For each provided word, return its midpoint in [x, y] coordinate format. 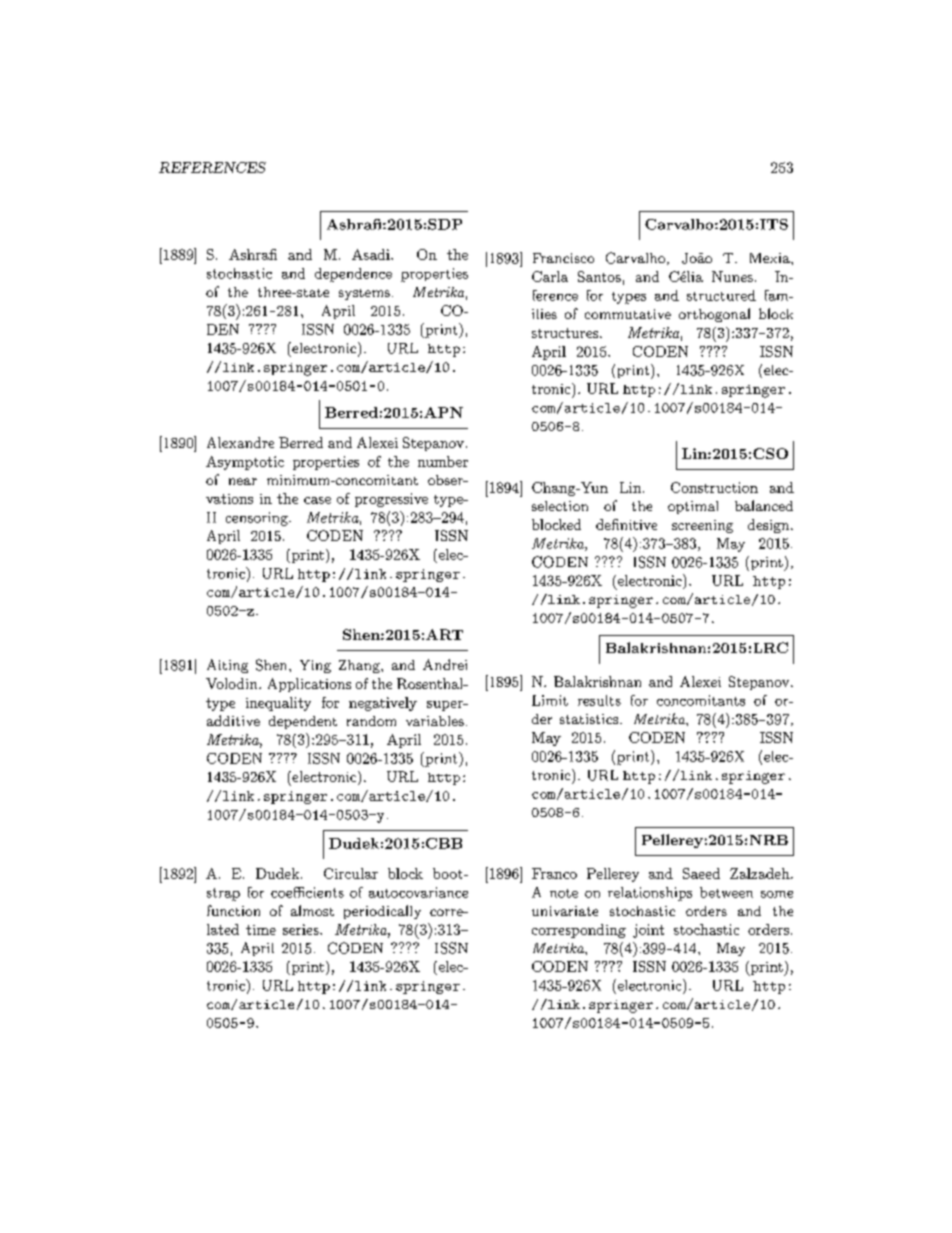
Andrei [445, 664]
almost [312, 910]
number [443, 461]
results [599, 700]
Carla [550, 276]
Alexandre [240, 442]
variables [435, 721]
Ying [315, 666]
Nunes [732, 276]
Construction [714, 487]
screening [702, 526]
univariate [565, 911]
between [726, 892]
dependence [353, 275]
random [371, 721]
